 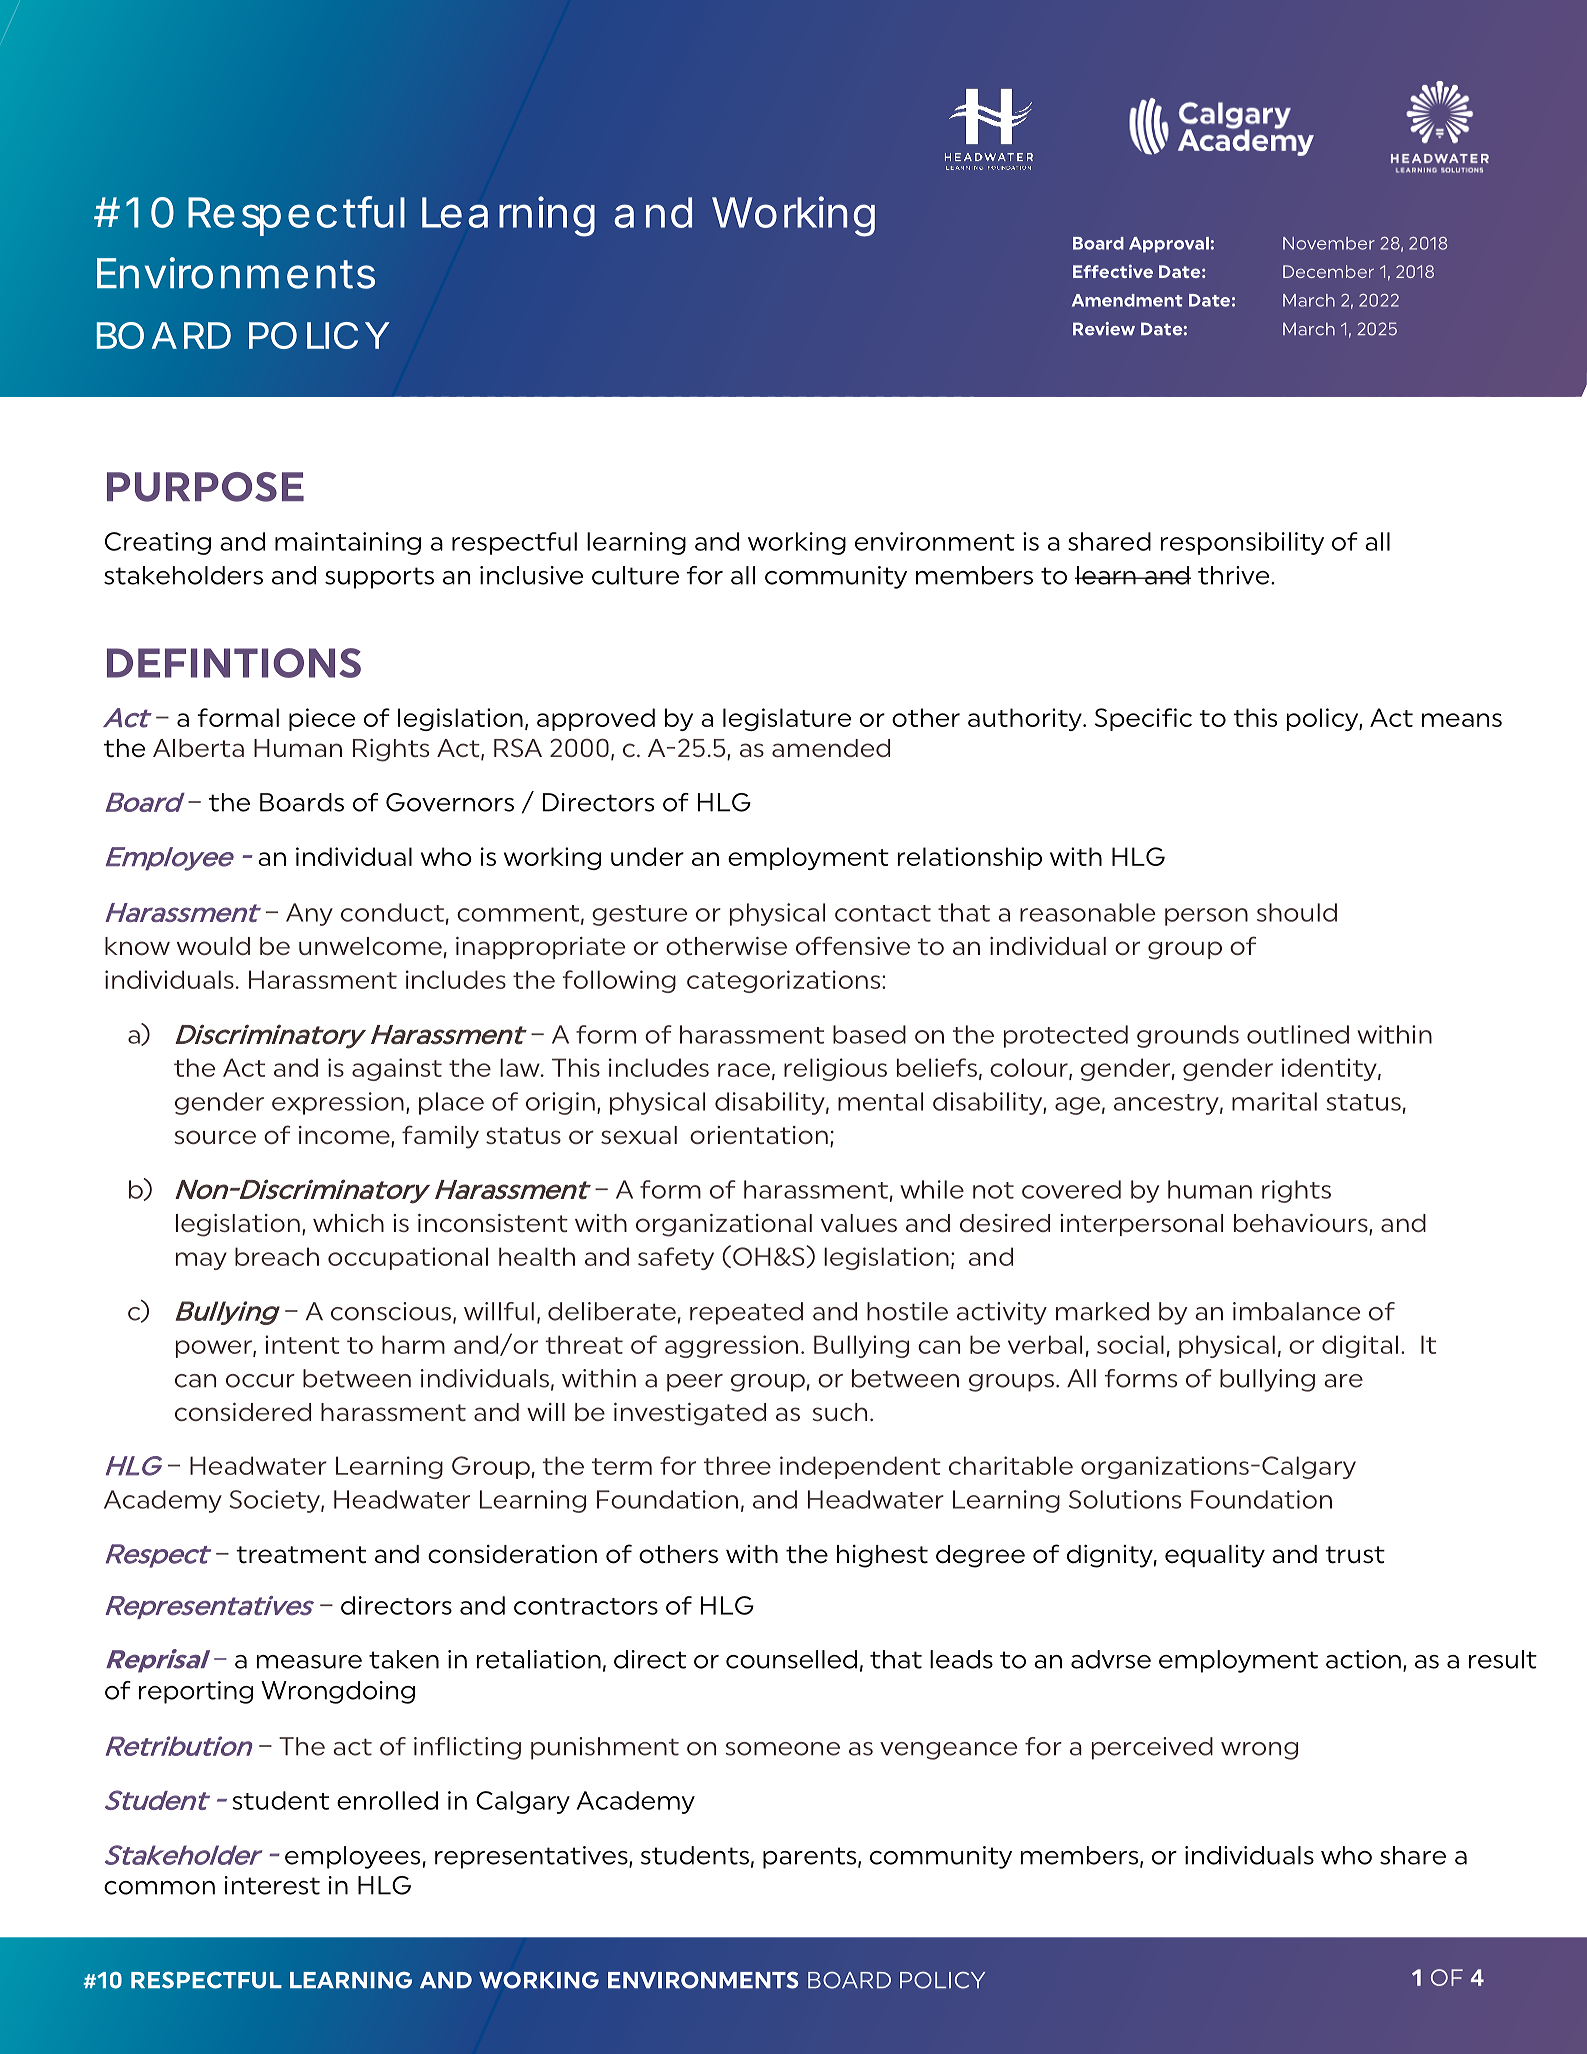 I want to click on intent, so click(x=302, y=1344).
